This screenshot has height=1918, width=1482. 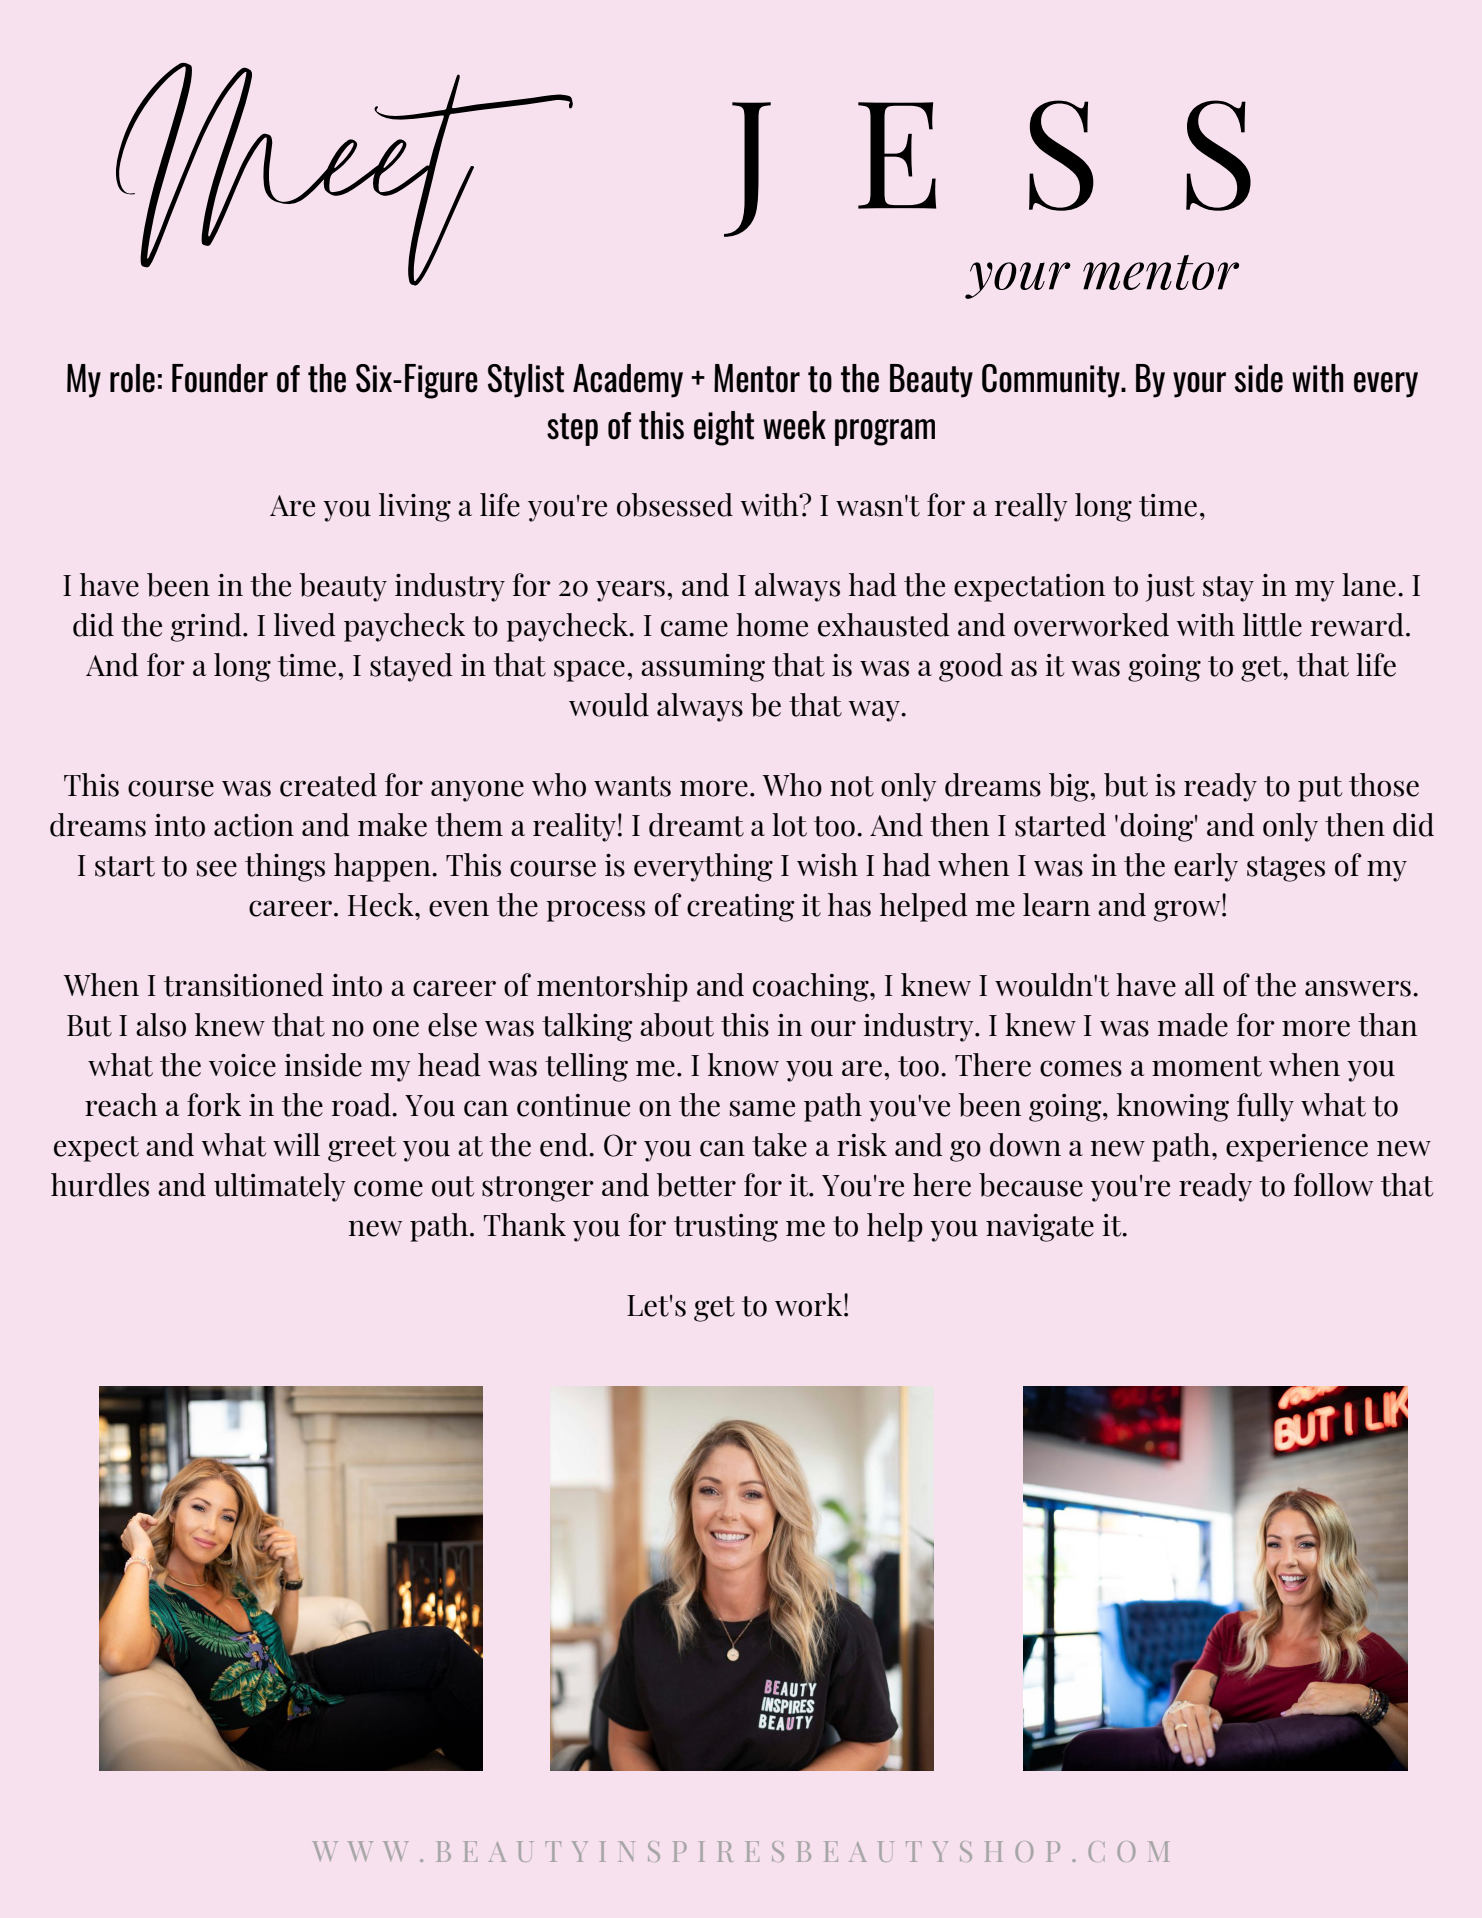 What do you see at coordinates (724, 428) in the screenshot?
I see `eight` at bounding box center [724, 428].
